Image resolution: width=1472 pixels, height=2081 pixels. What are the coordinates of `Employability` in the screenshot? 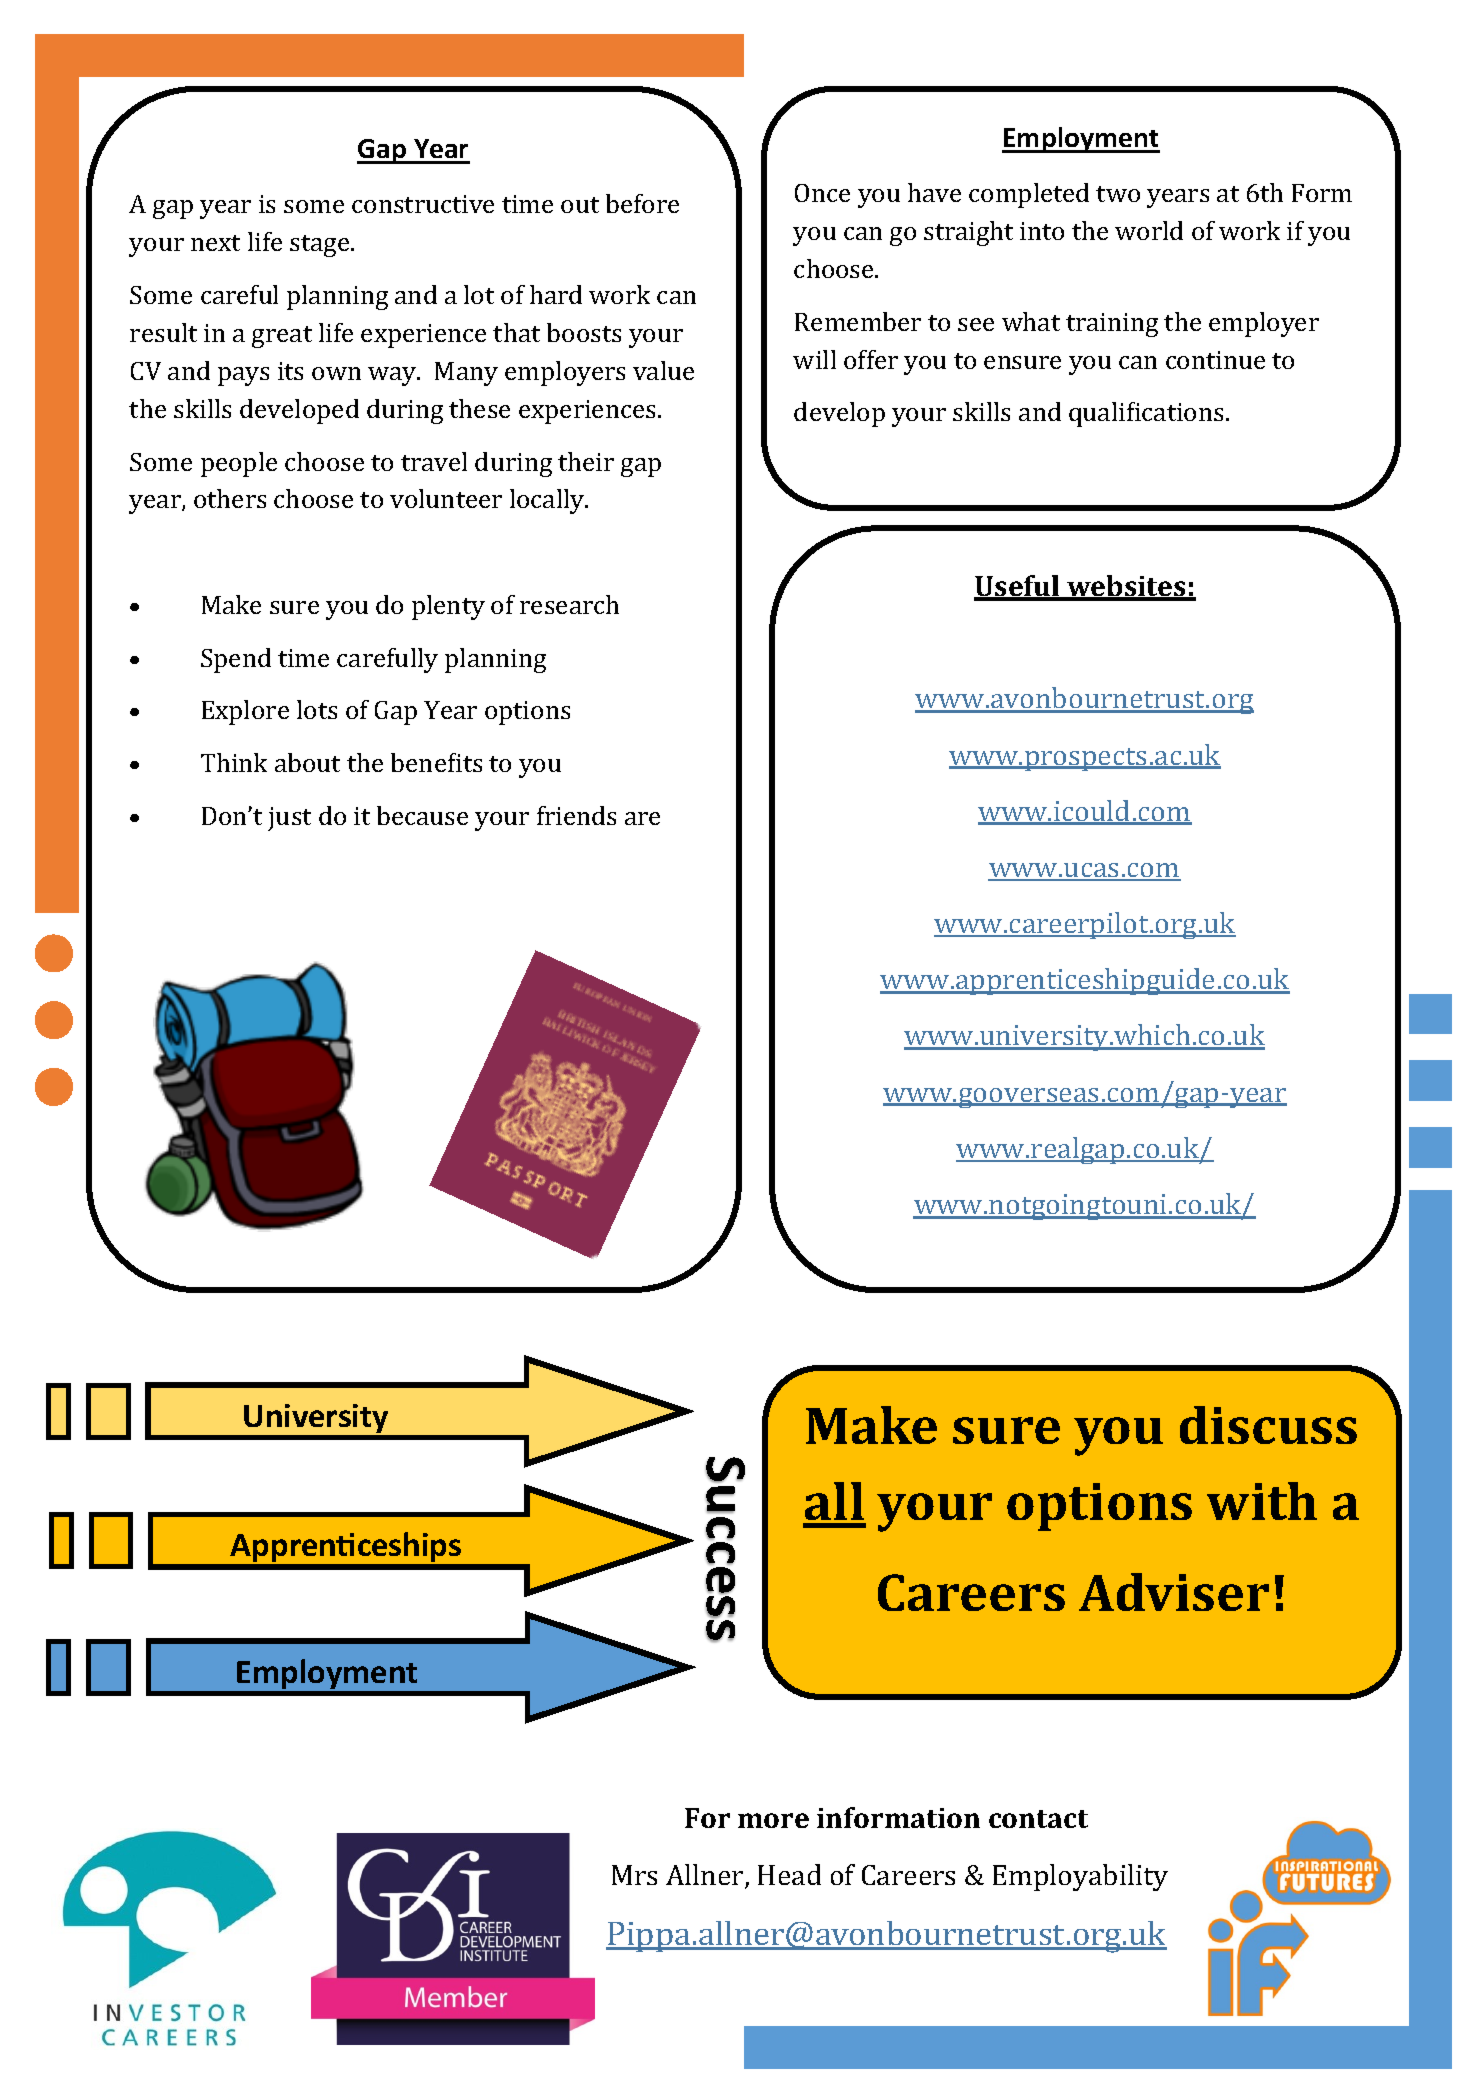 It's located at (1080, 1877).
